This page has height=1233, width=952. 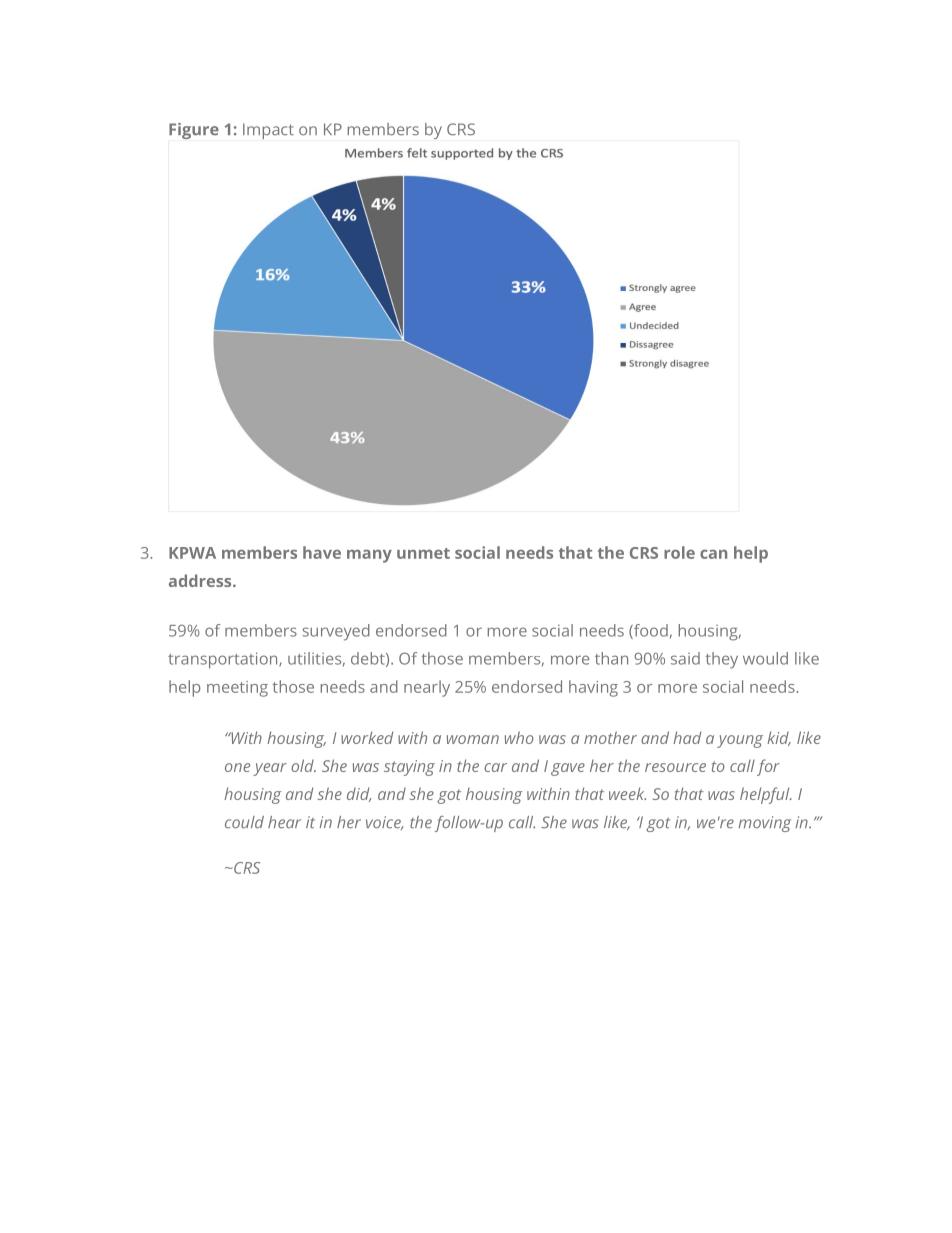 What do you see at coordinates (764, 824) in the page?
I see `moving` at bounding box center [764, 824].
